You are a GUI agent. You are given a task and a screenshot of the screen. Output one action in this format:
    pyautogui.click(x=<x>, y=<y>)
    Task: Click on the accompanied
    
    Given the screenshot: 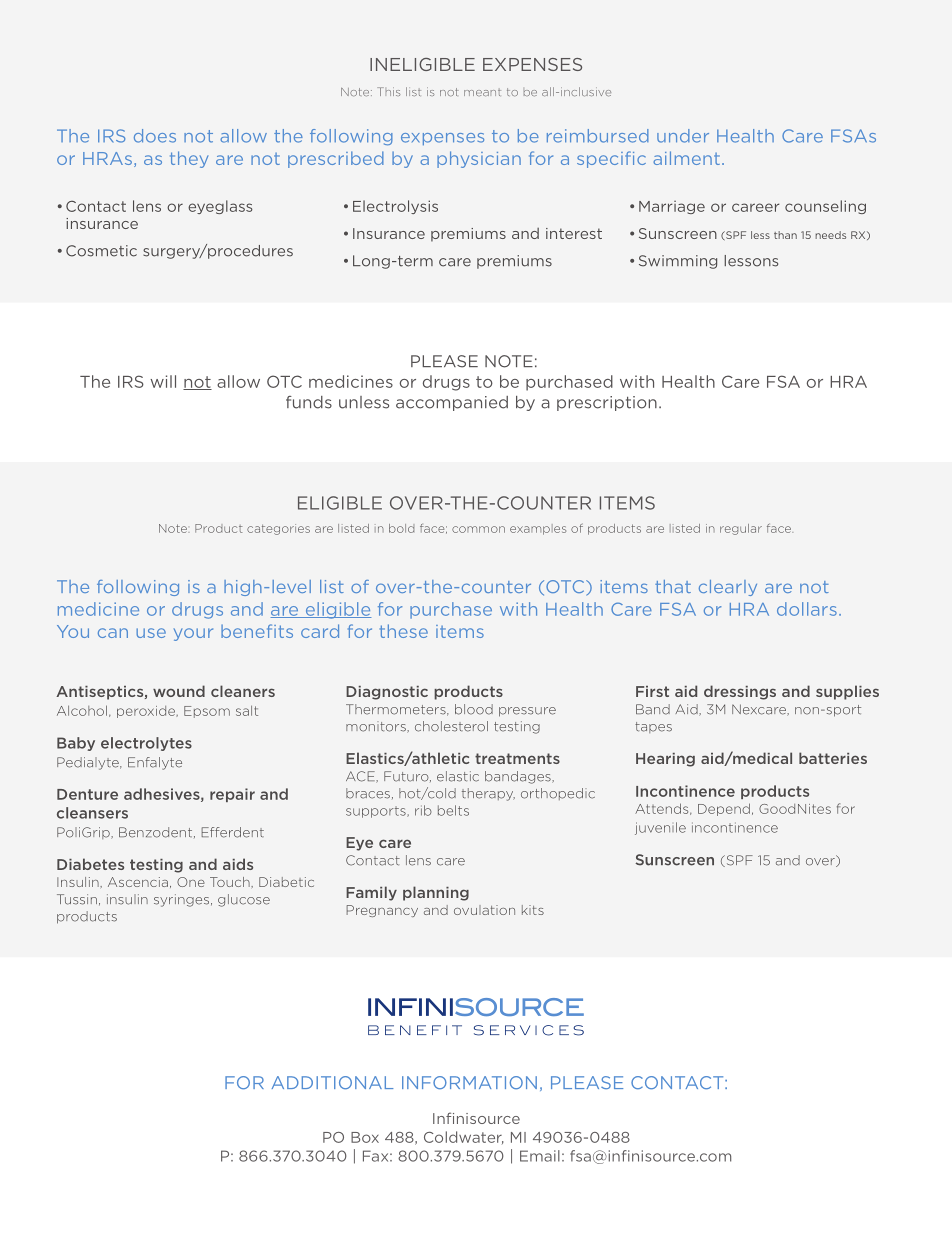 What is the action you would take?
    pyautogui.click(x=452, y=403)
